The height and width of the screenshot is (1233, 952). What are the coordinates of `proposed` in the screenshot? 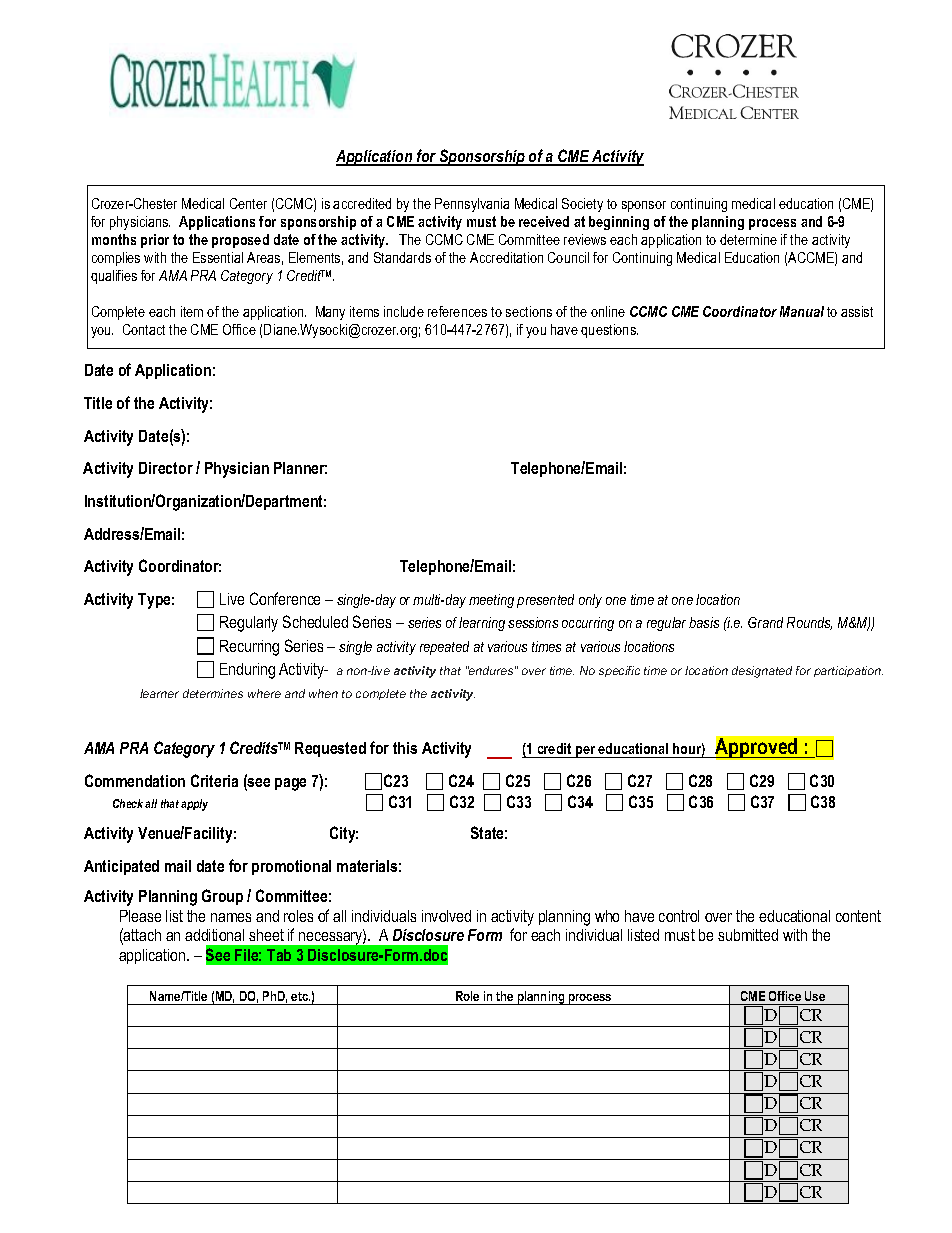 It's located at (240, 241).
